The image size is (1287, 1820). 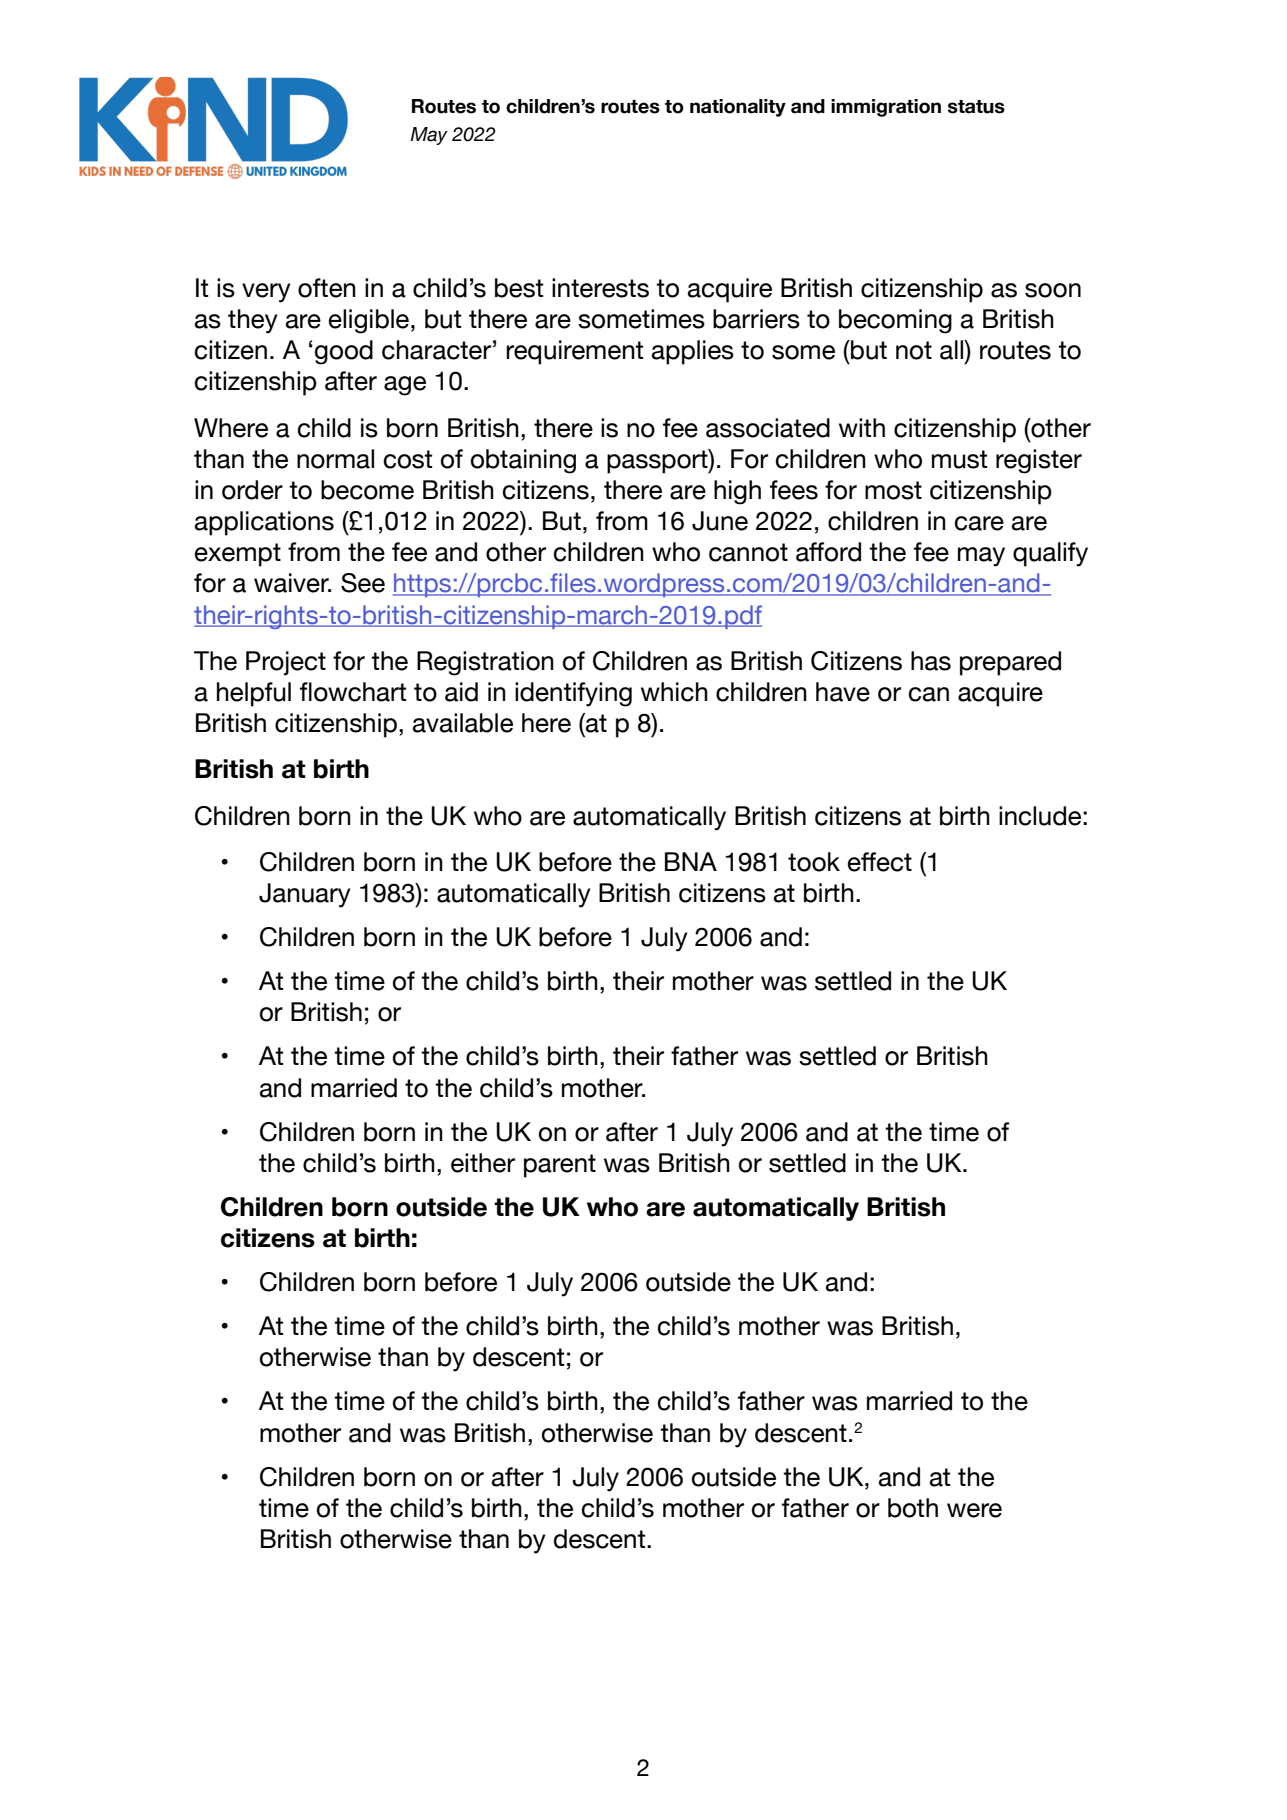 What do you see at coordinates (979, 523) in the screenshot?
I see `care` at bounding box center [979, 523].
